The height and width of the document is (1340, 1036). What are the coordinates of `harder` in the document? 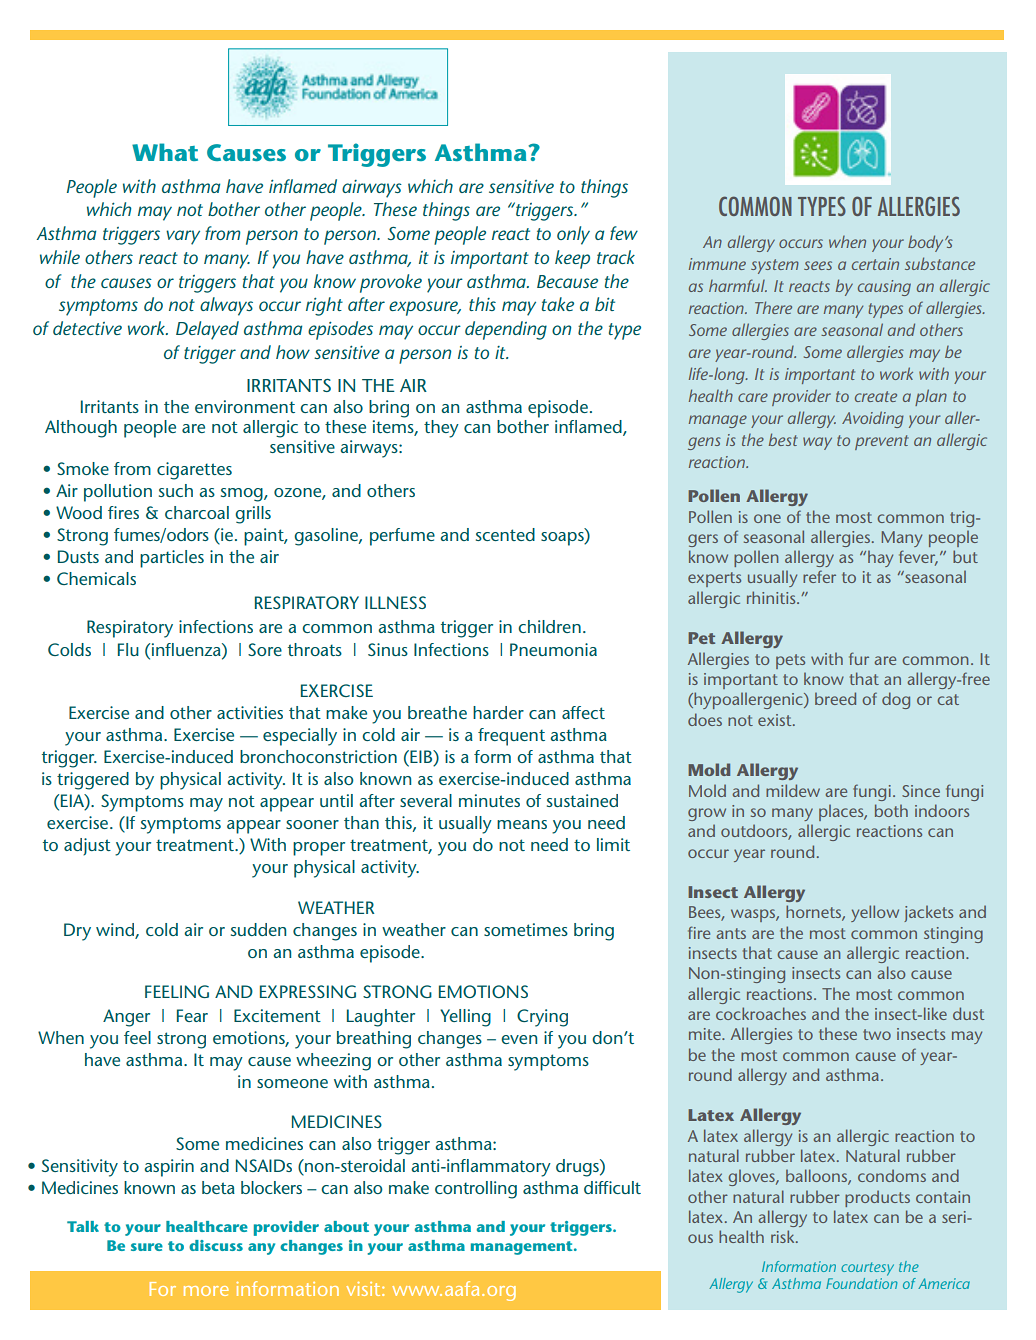 It's located at (498, 712).
